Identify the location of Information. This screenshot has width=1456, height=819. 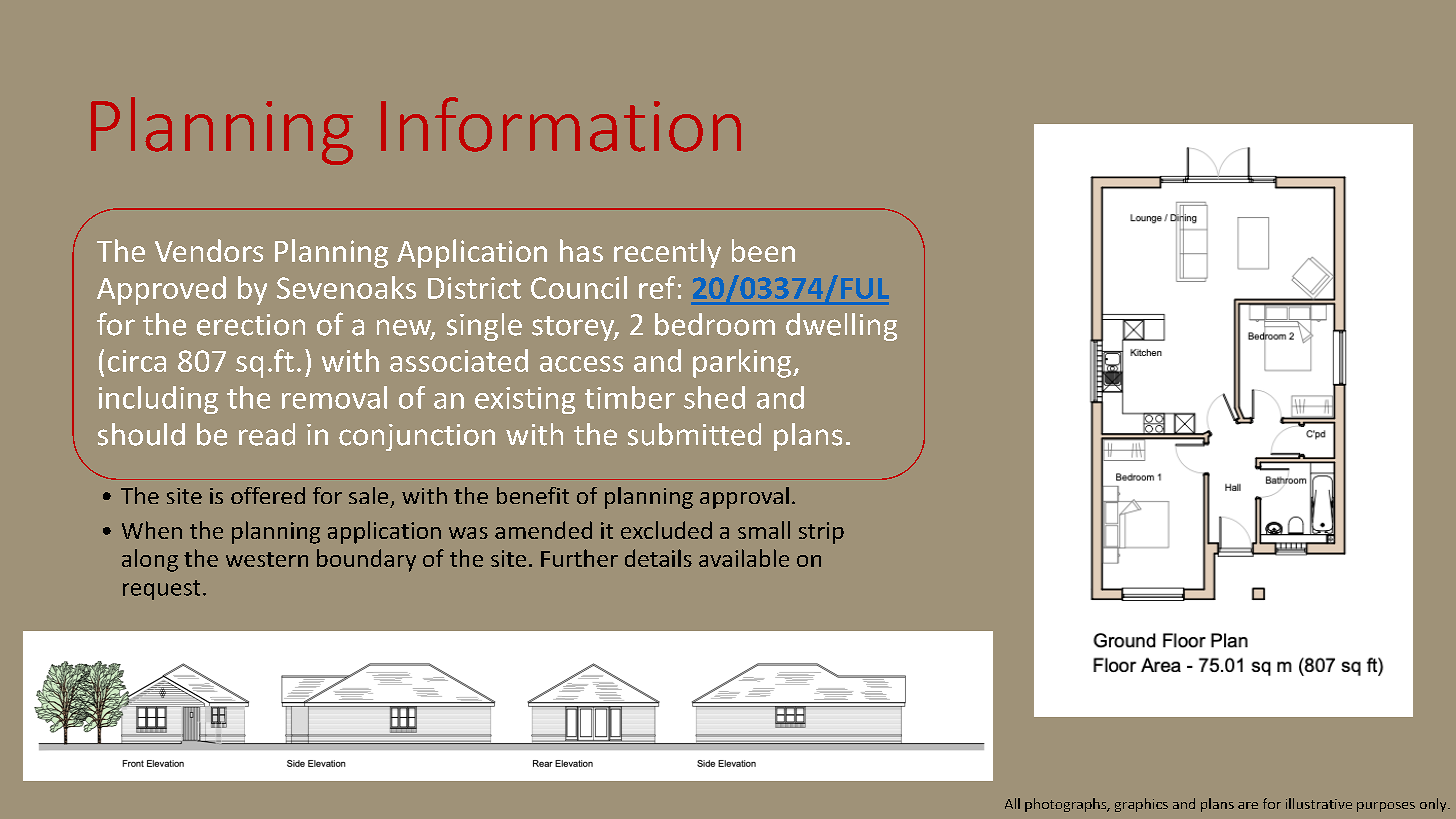
(561, 124).
